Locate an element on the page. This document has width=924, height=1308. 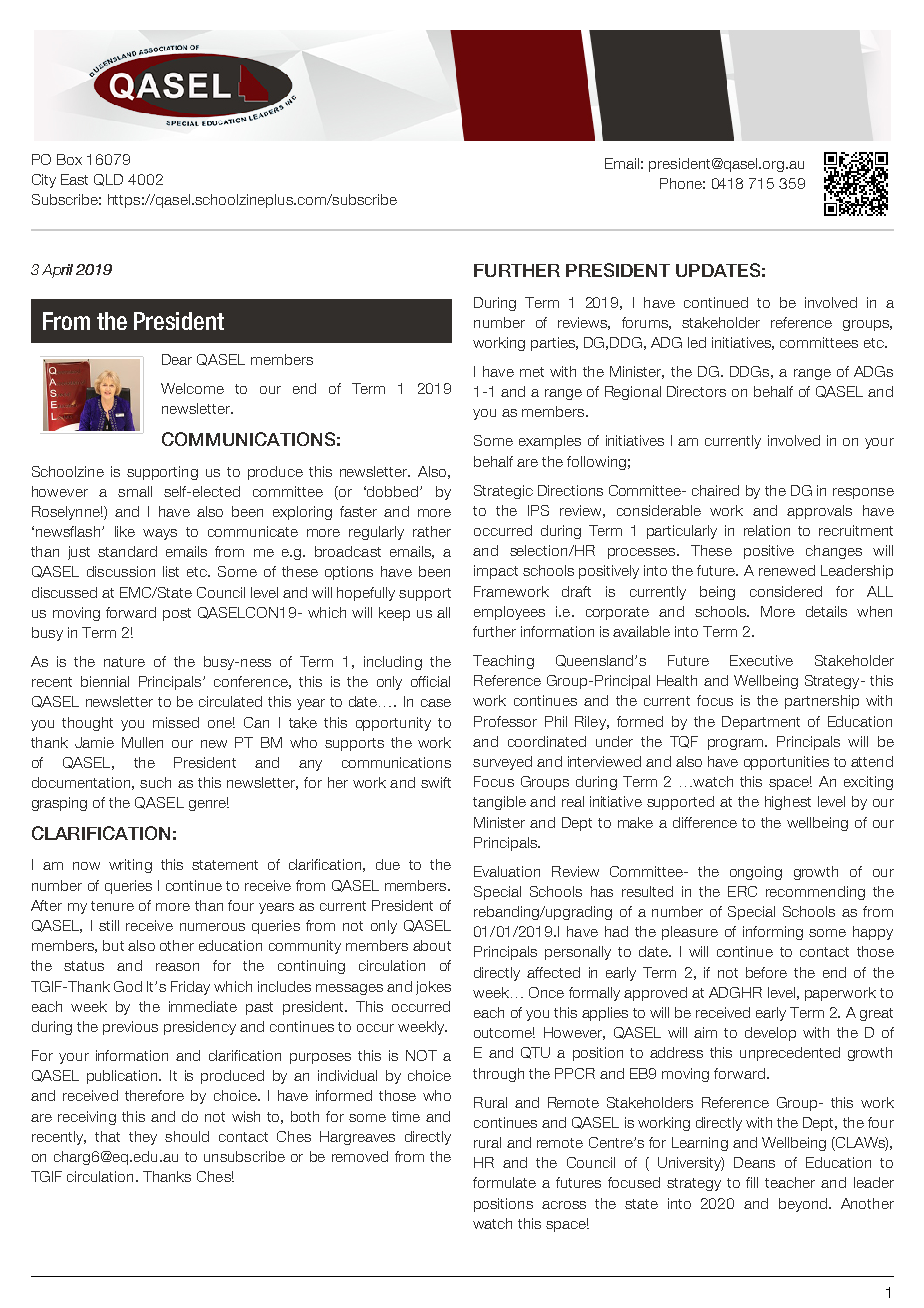
writing is located at coordinates (130, 866).
